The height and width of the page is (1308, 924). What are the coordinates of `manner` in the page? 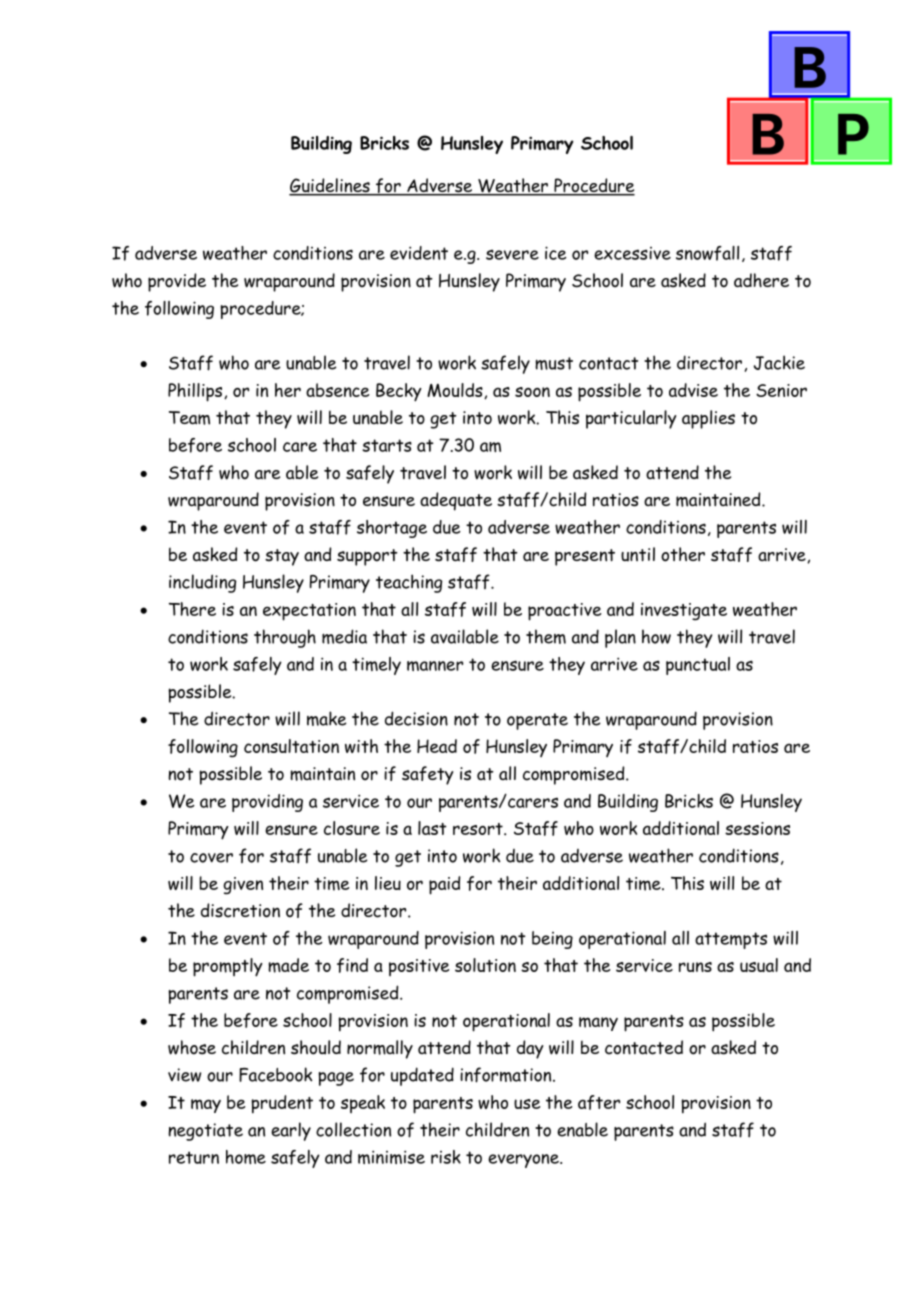 It's located at (435, 666).
